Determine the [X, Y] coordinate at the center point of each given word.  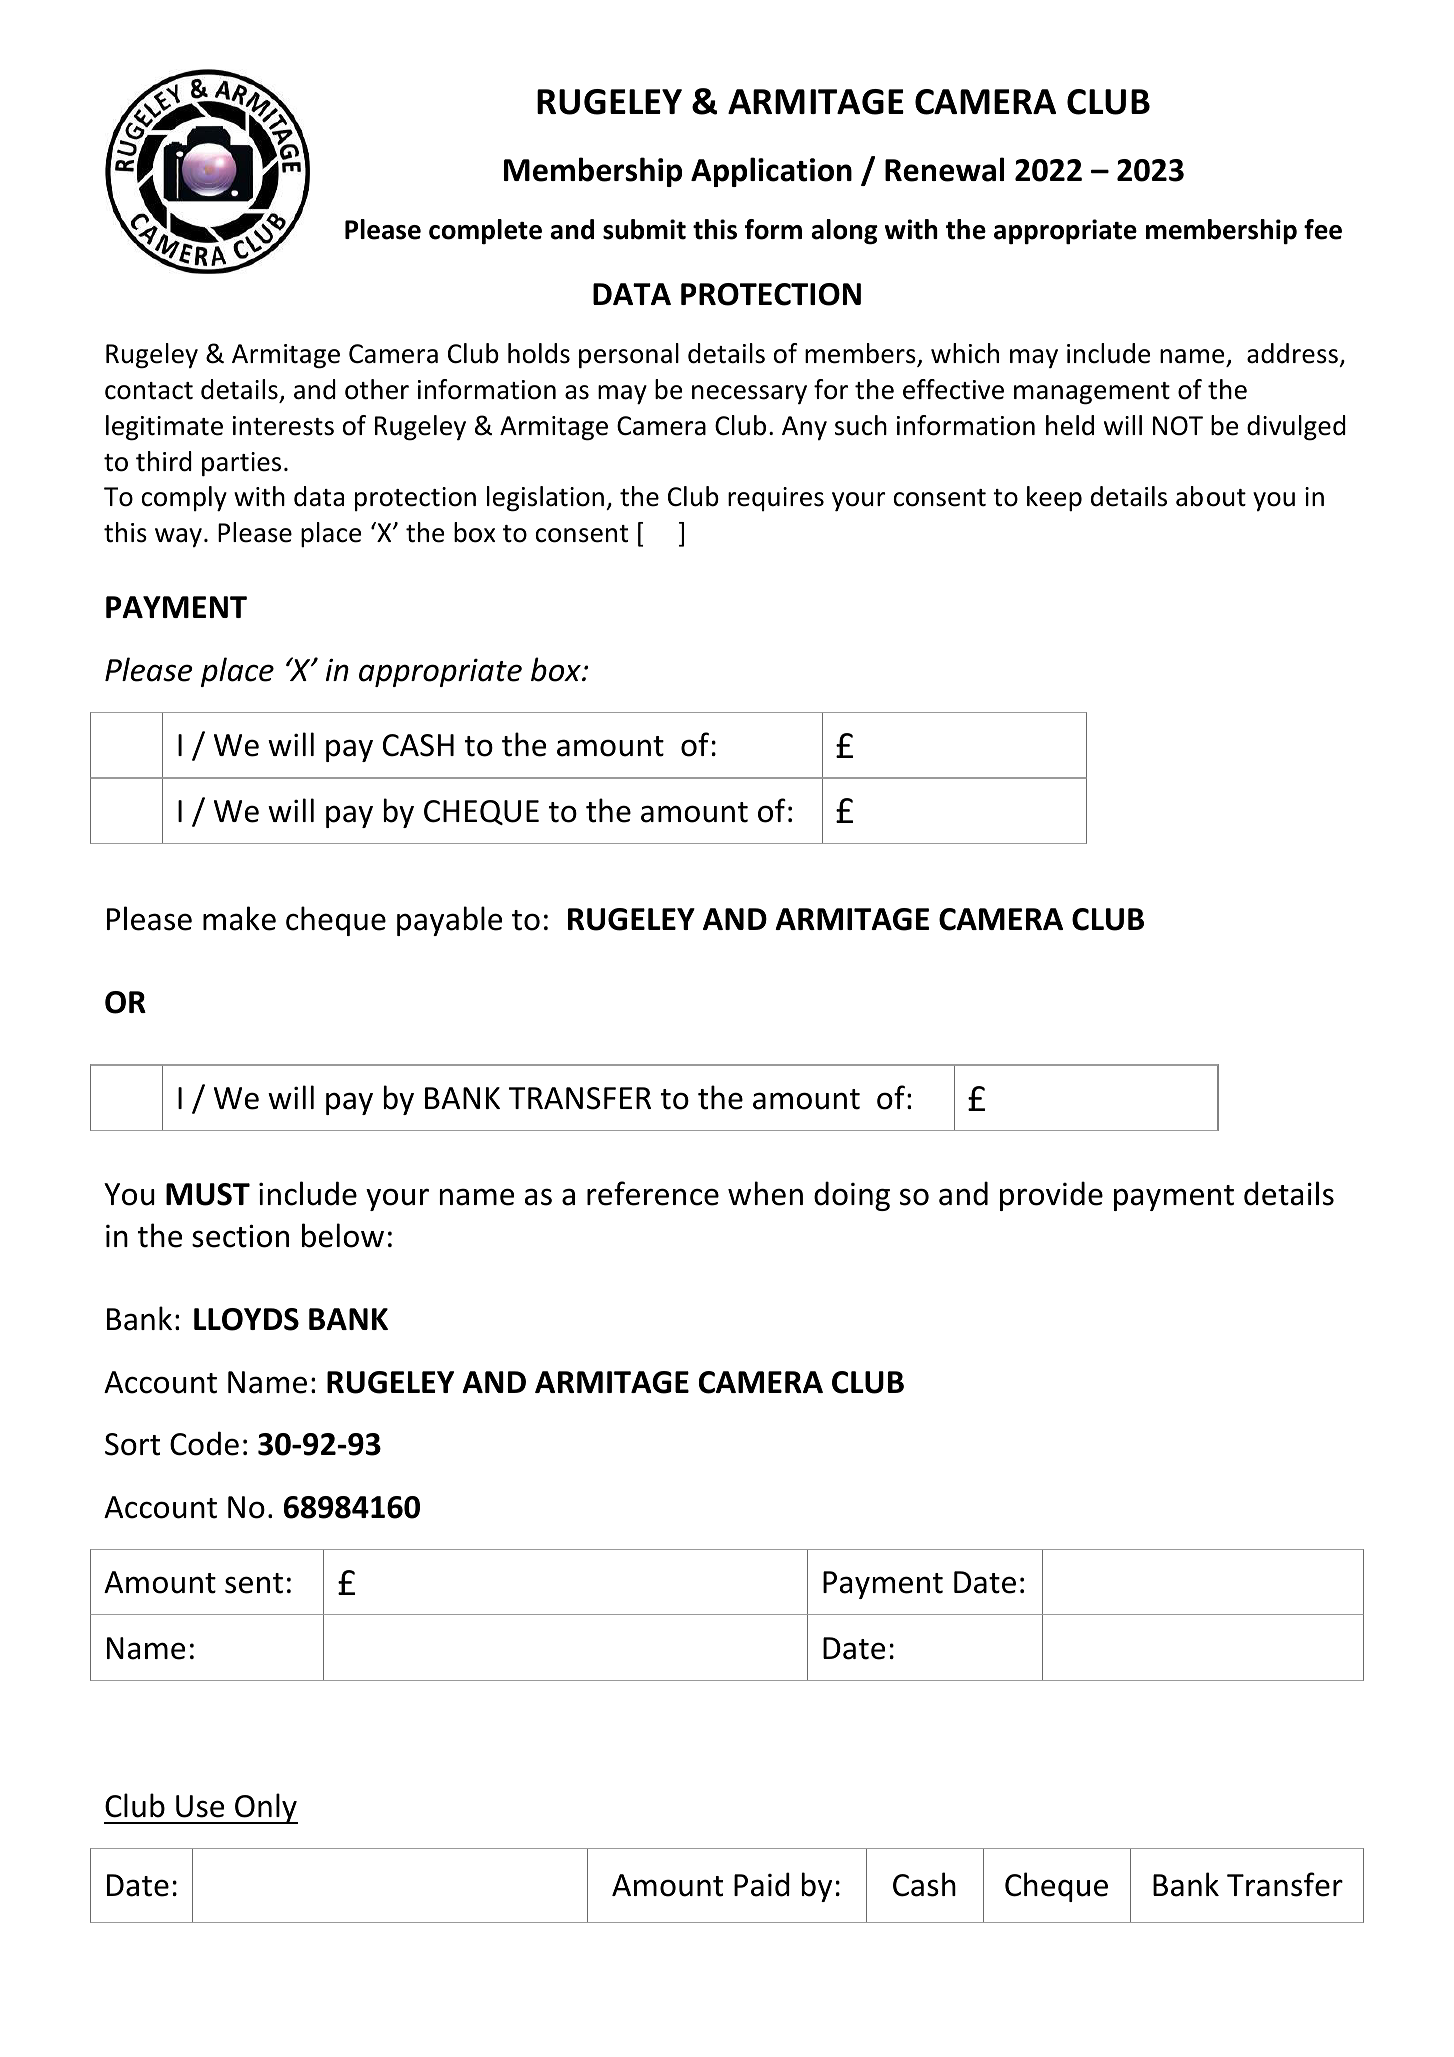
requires [776, 499]
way [178, 537]
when [765, 1193]
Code [204, 1443]
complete [485, 231]
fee [1323, 229]
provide [1051, 1196]
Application [771, 172]
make [239, 918]
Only [265, 1808]
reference [653, 1193]
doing [852, 1196]
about [1211, 496]
